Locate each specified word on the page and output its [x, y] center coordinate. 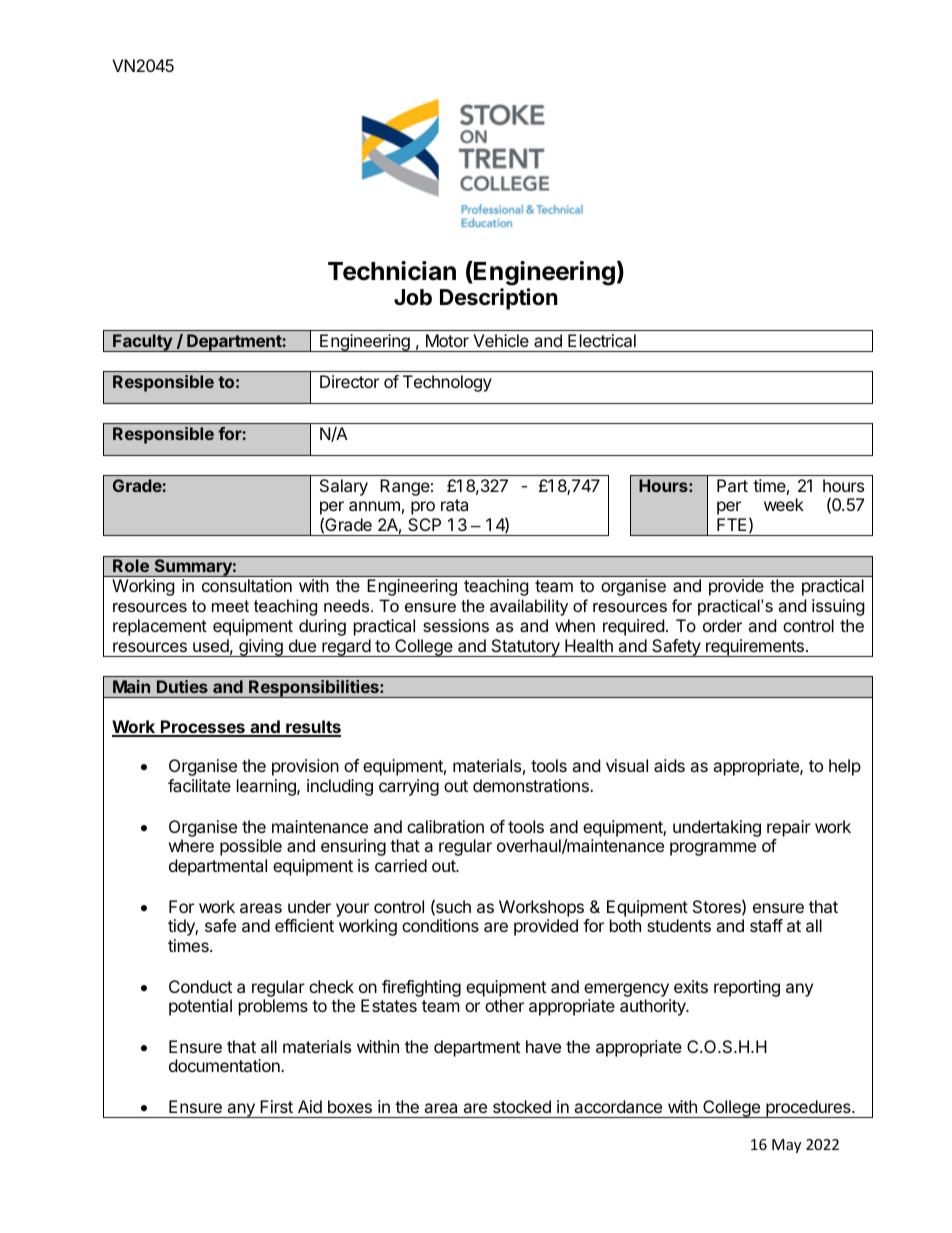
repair [789, 828]
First [276, 1106]
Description [499, 299]
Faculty [142, 343]
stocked [522, 1106]
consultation [247, 585]
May [786, 1146]
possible [251, 847]
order [722, 625]
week [784, 504]
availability [529, 607]
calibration [445, 826]
